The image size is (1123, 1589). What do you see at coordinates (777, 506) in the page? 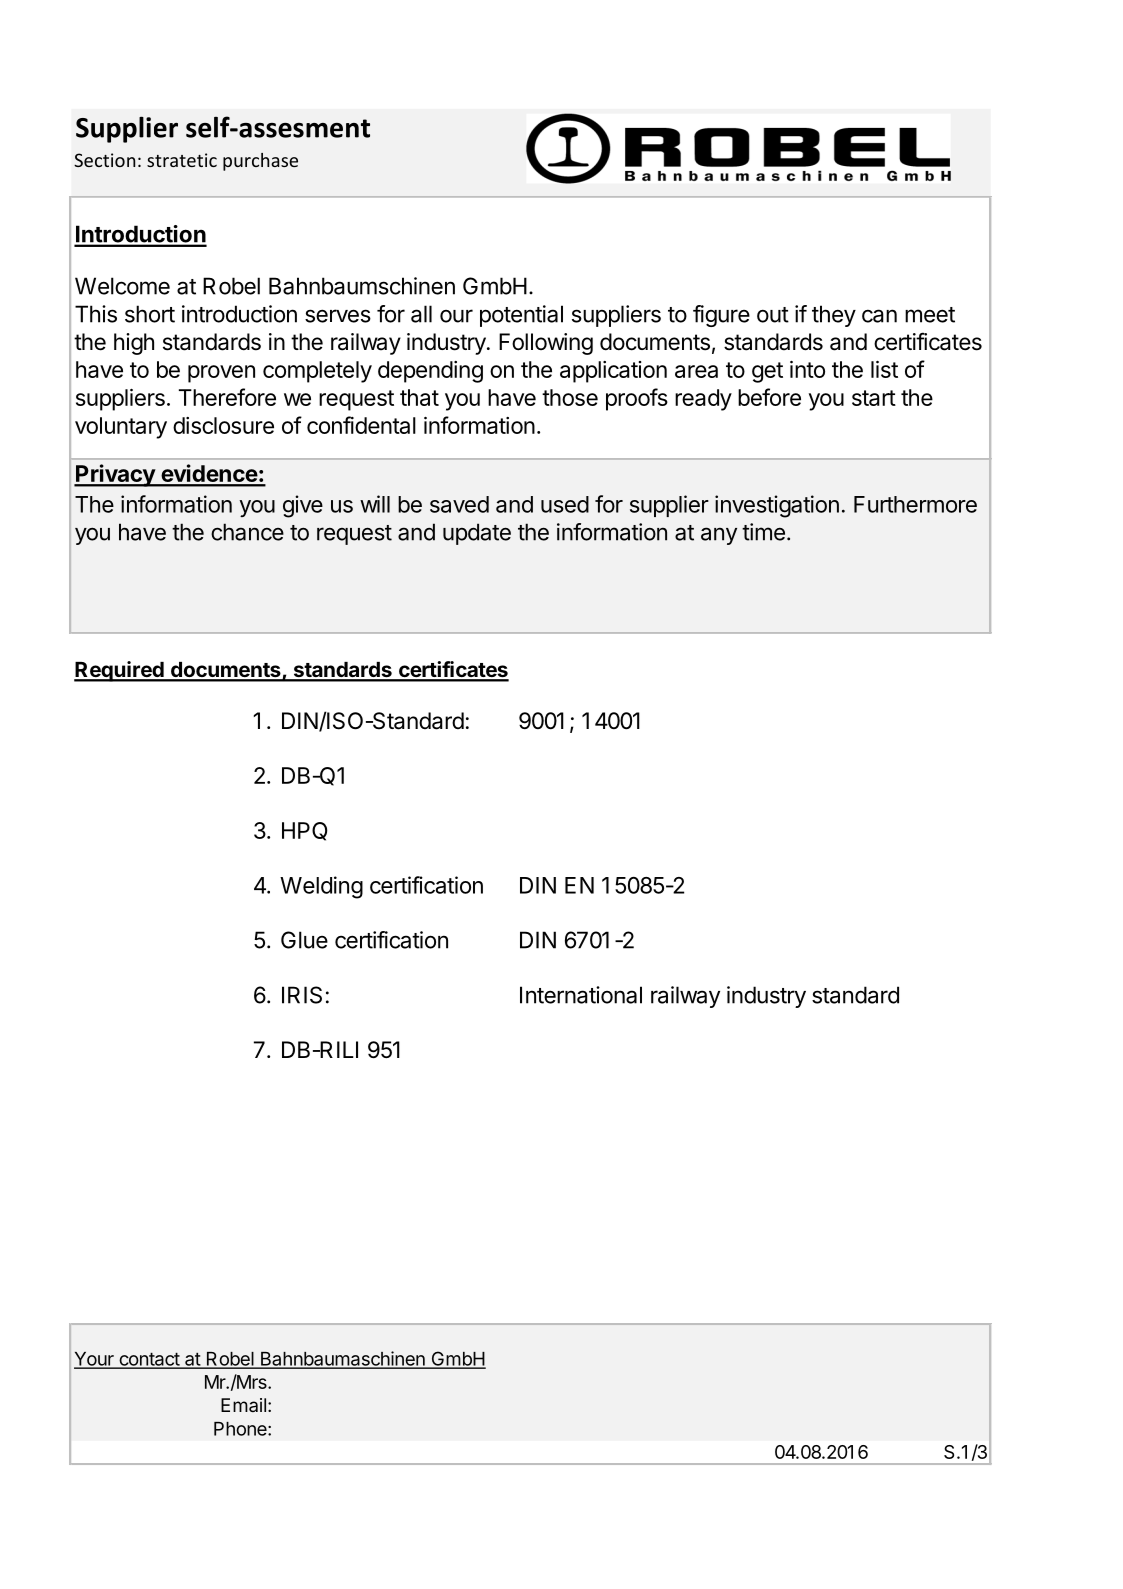
I see `investigation` at bounding box center [777, 506].
